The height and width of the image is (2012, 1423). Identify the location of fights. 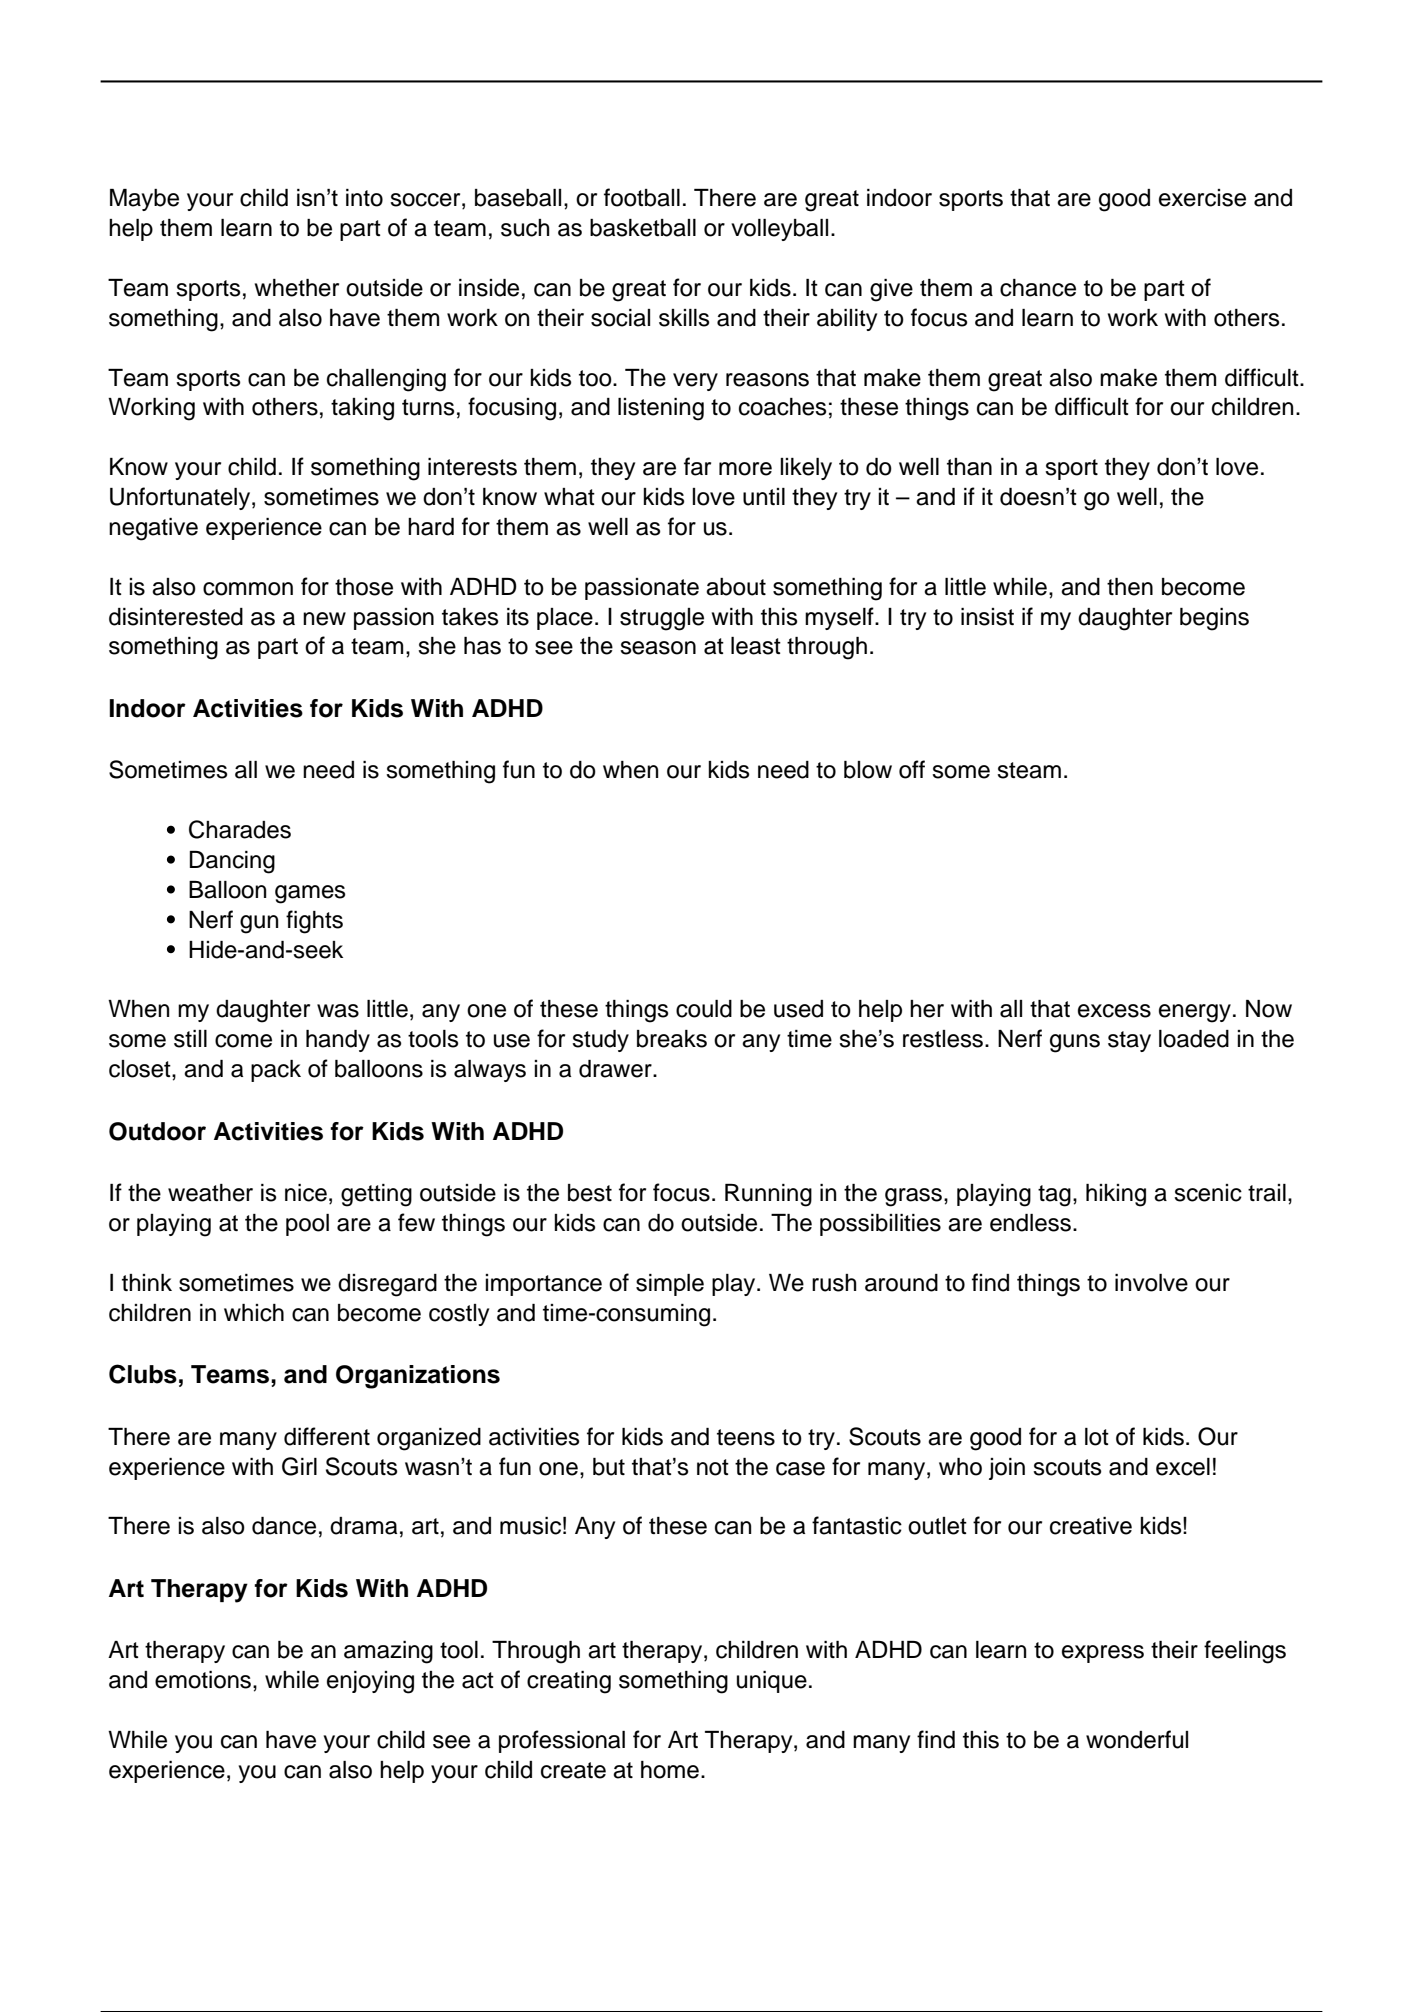
(314, 922).
